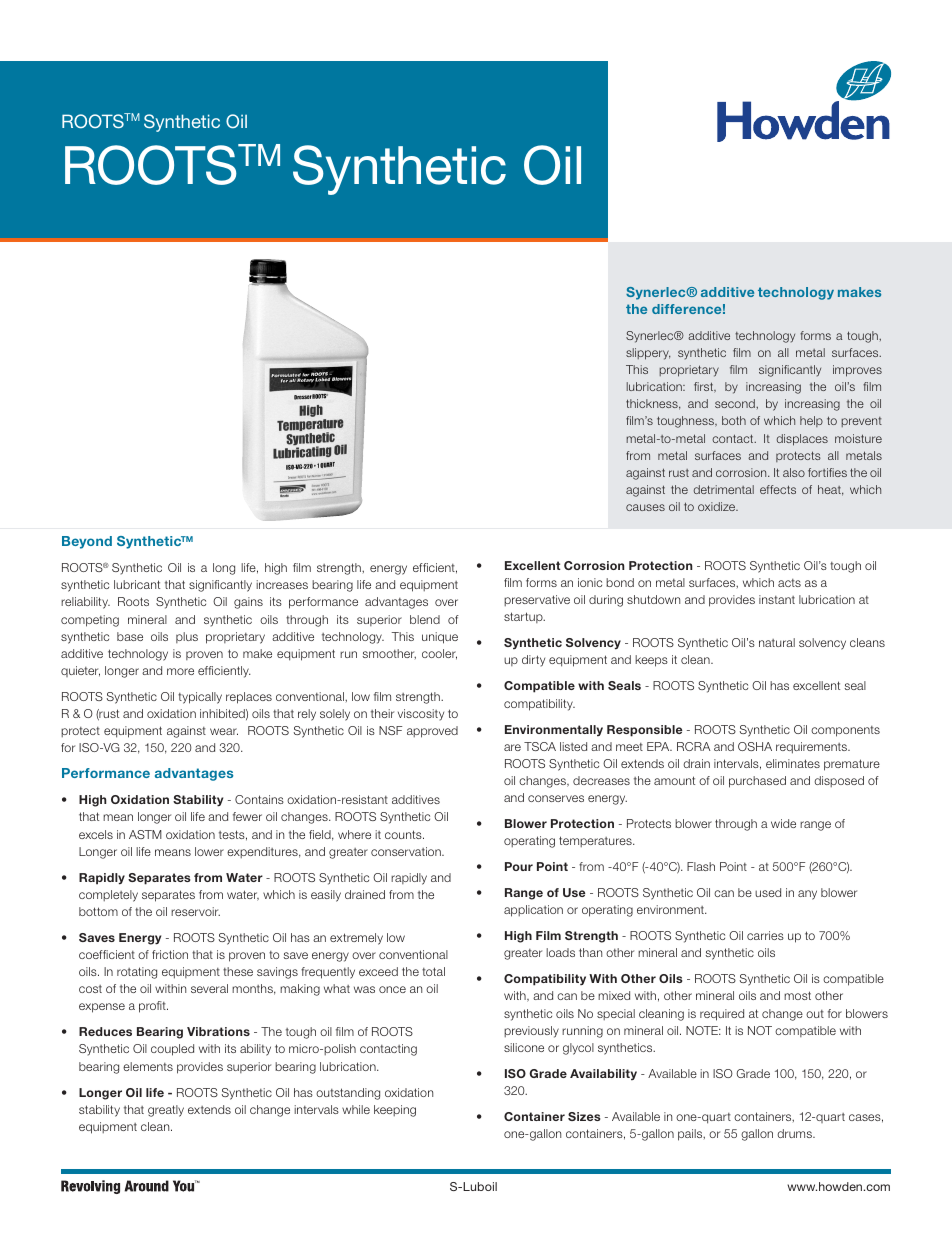 Image resolution: width=952 pixels, height=1235 pixels. What do you see at coordinates (145, 834) in the page?
I see `ASTM` at bounding box center [145, 834].
